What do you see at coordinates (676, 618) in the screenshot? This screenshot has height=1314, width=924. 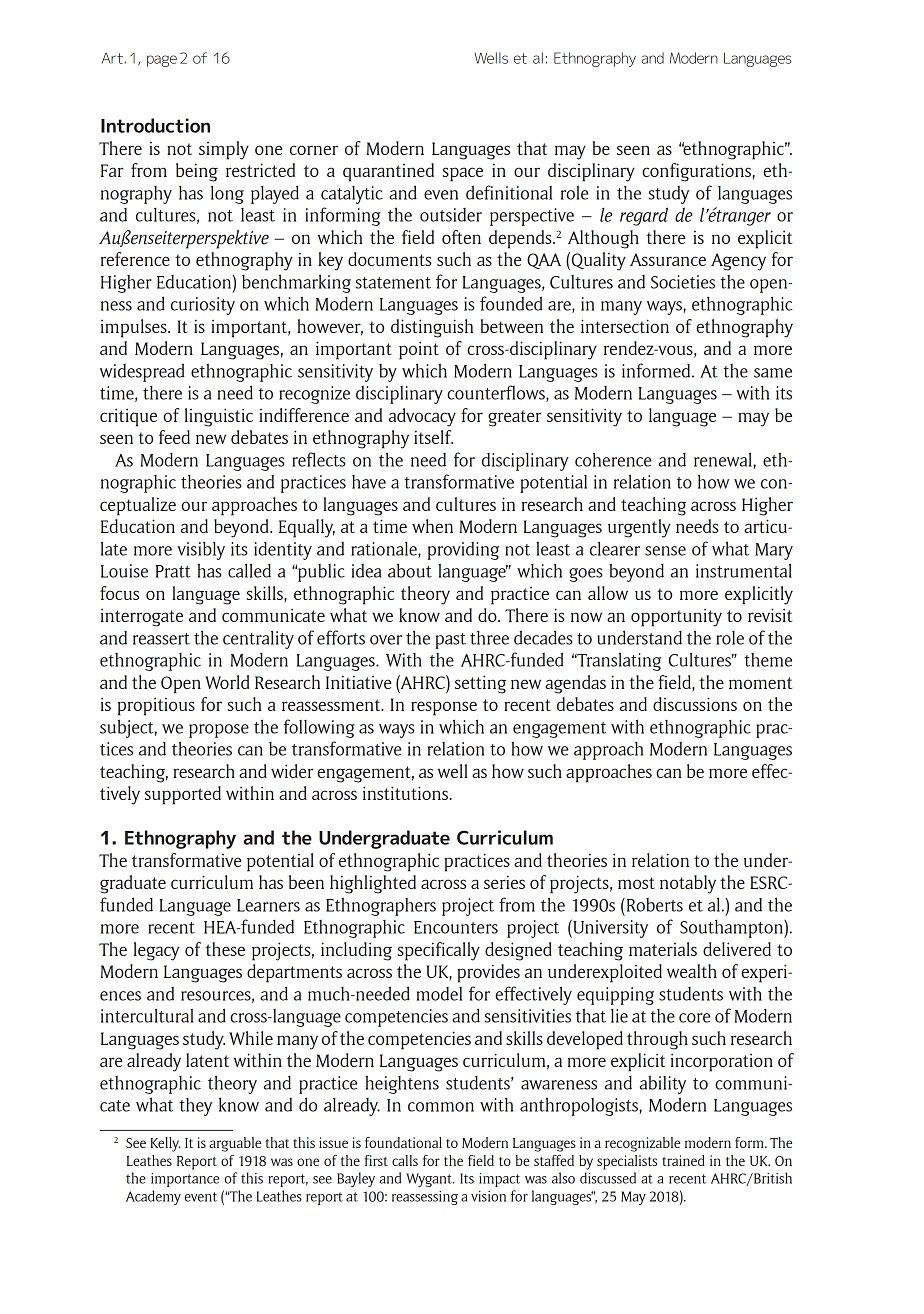 I see `opportunity` at bounding box center [676, 618].
